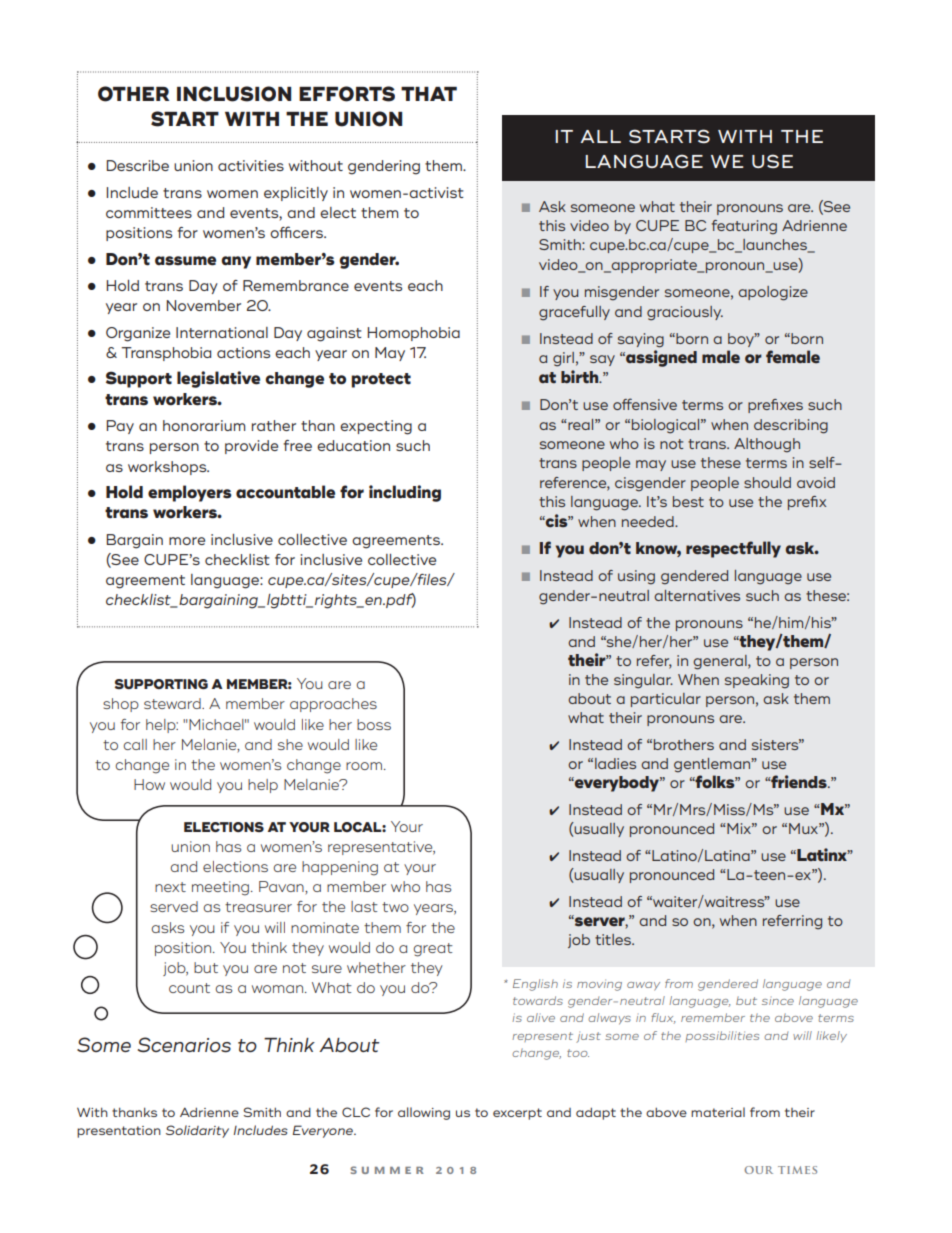  Describe the element at coordinates (615, 763) in the screenshot. I see `ladies` at that location.
